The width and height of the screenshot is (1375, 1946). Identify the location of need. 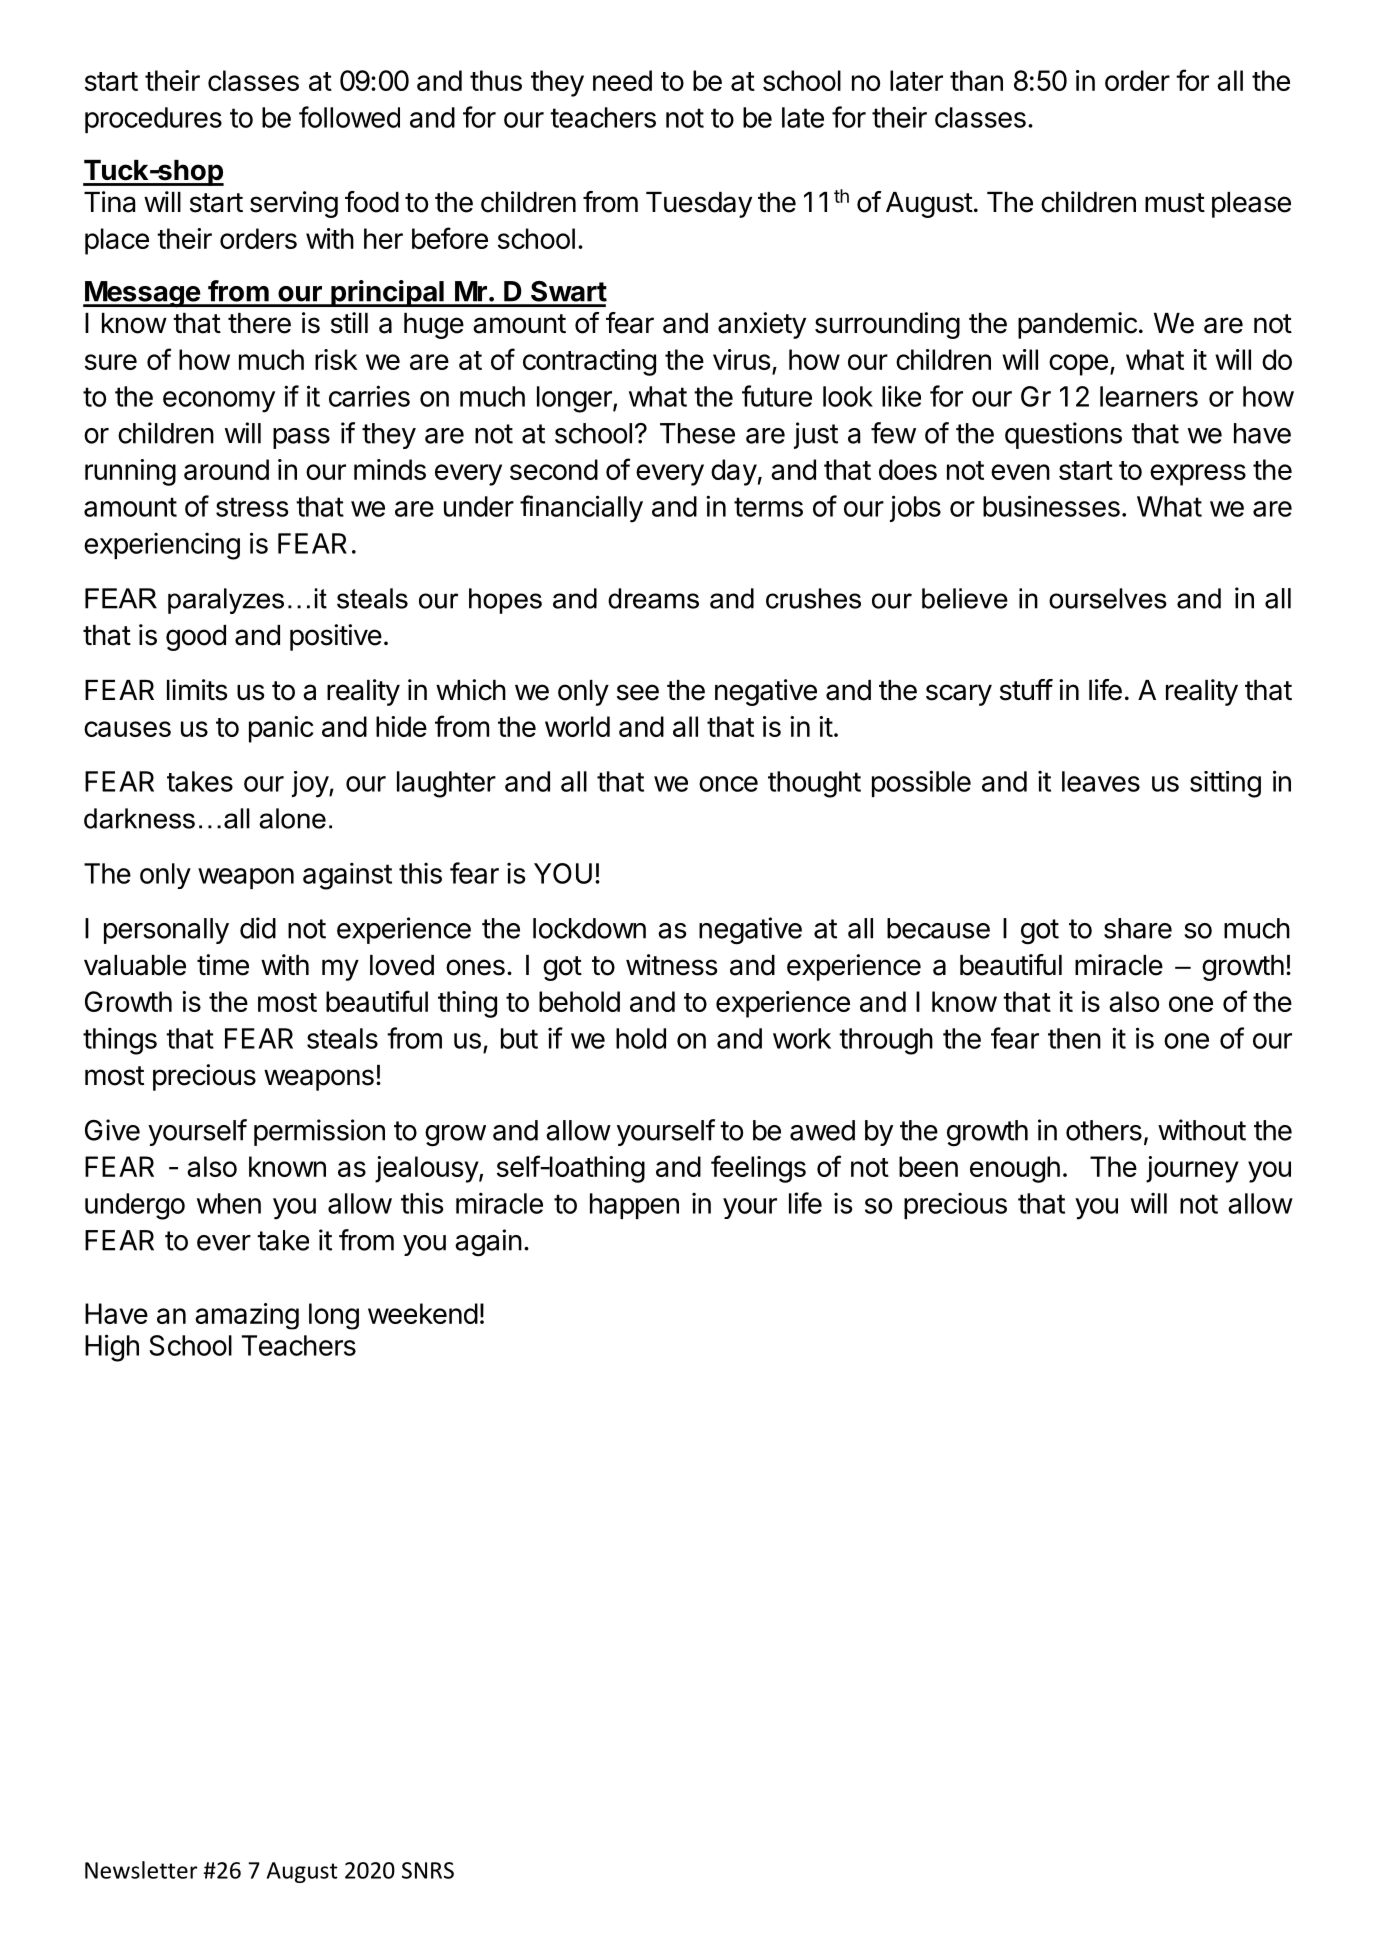
(622, 80).
